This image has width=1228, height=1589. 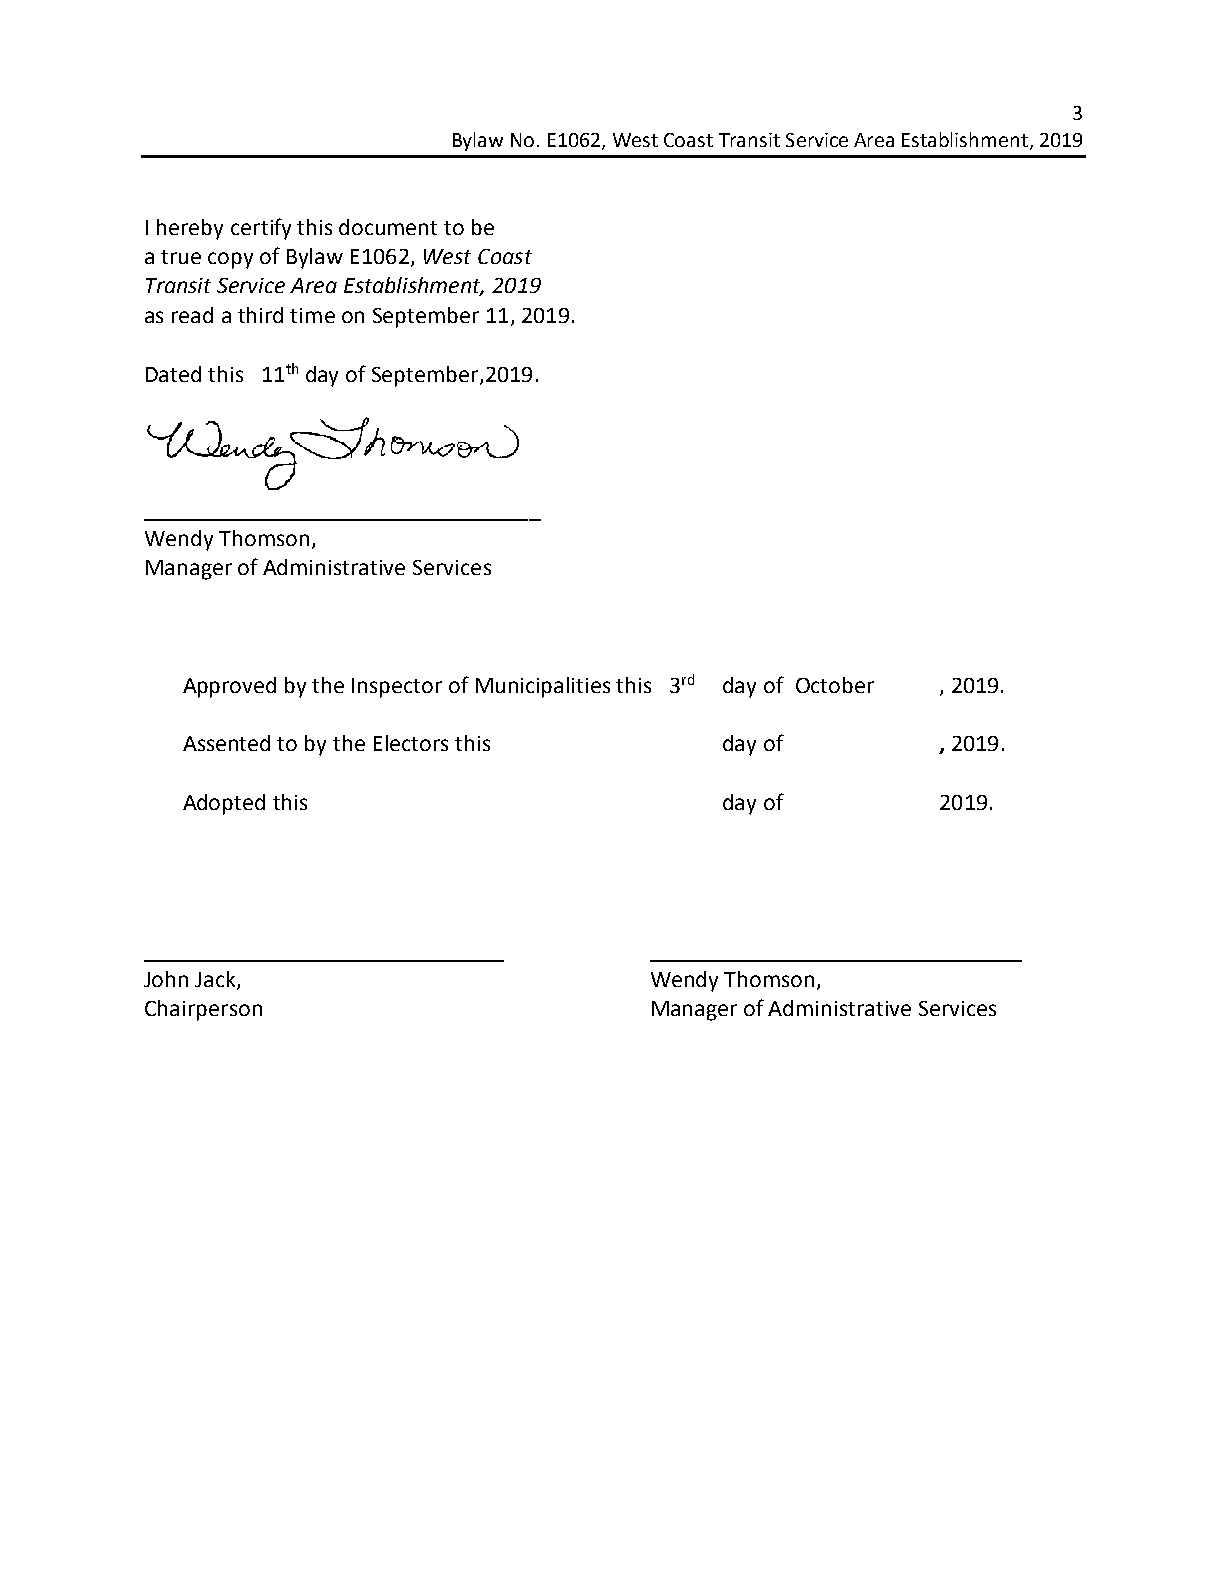 What do you see at coordinates (216, 980) in the image?
I see `Jack` at bounding box center [216, 980].
